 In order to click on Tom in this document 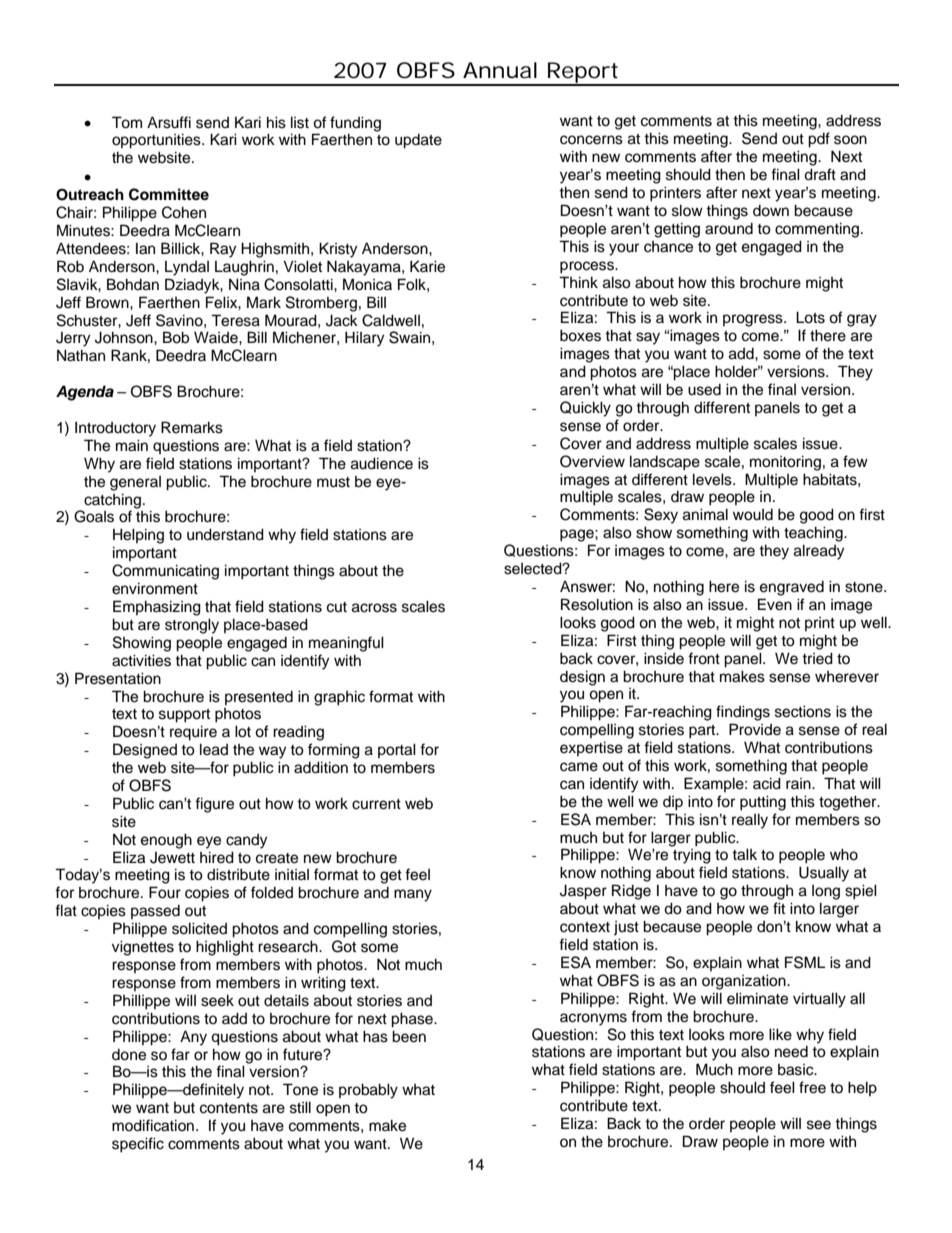, I will do `click(127, 122)`.
